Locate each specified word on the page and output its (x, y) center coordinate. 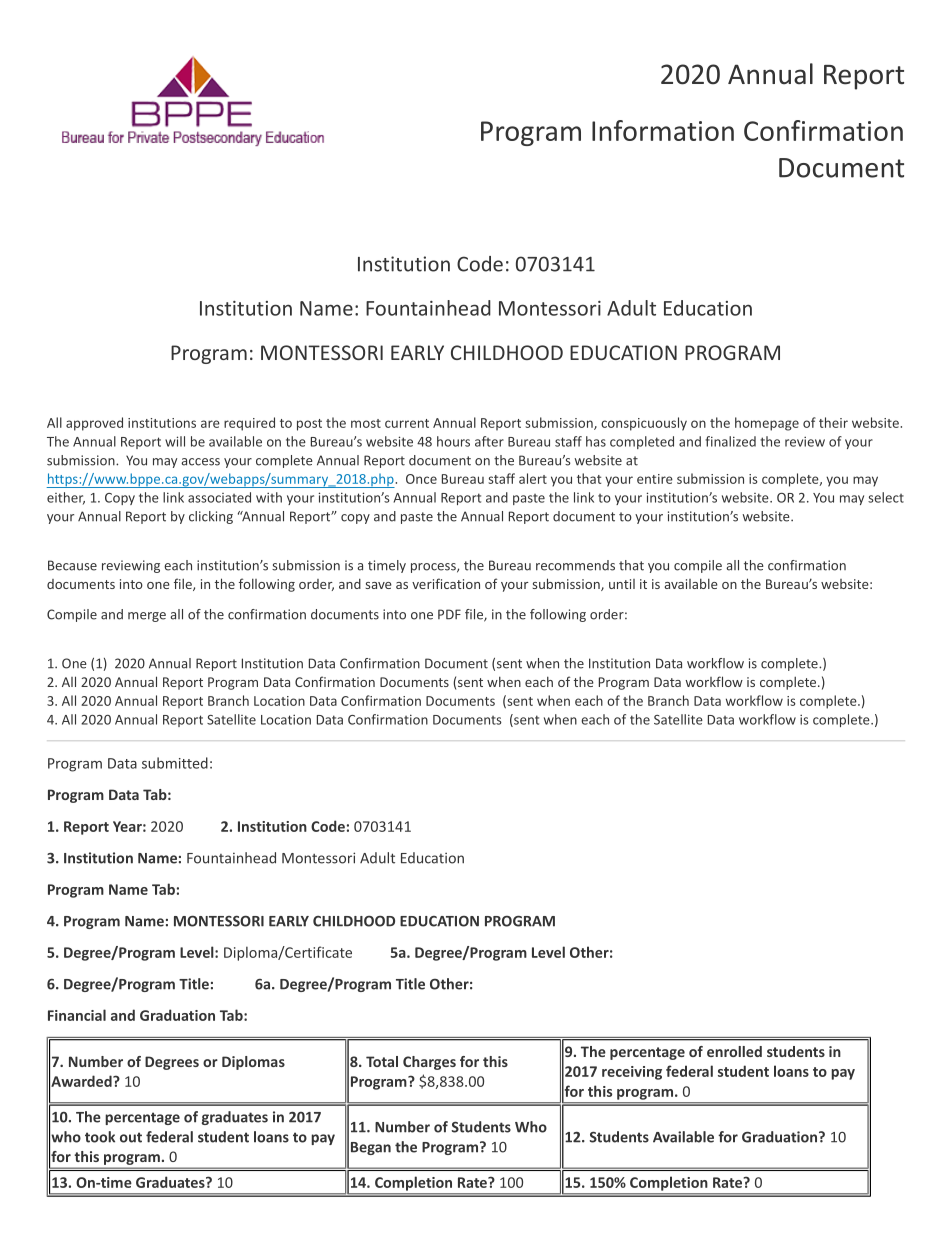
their (833, 422)
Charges (429, 1063)
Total (382, 1061)
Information (663, 130)
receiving (632, 1073)
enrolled (734, 1051)
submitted (175, 763)
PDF (449, 614)
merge (147, 617)
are (210, 424)
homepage (767, 424)
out (131, 1137)
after (489, 441)
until (622, 584)
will (175, 441)
